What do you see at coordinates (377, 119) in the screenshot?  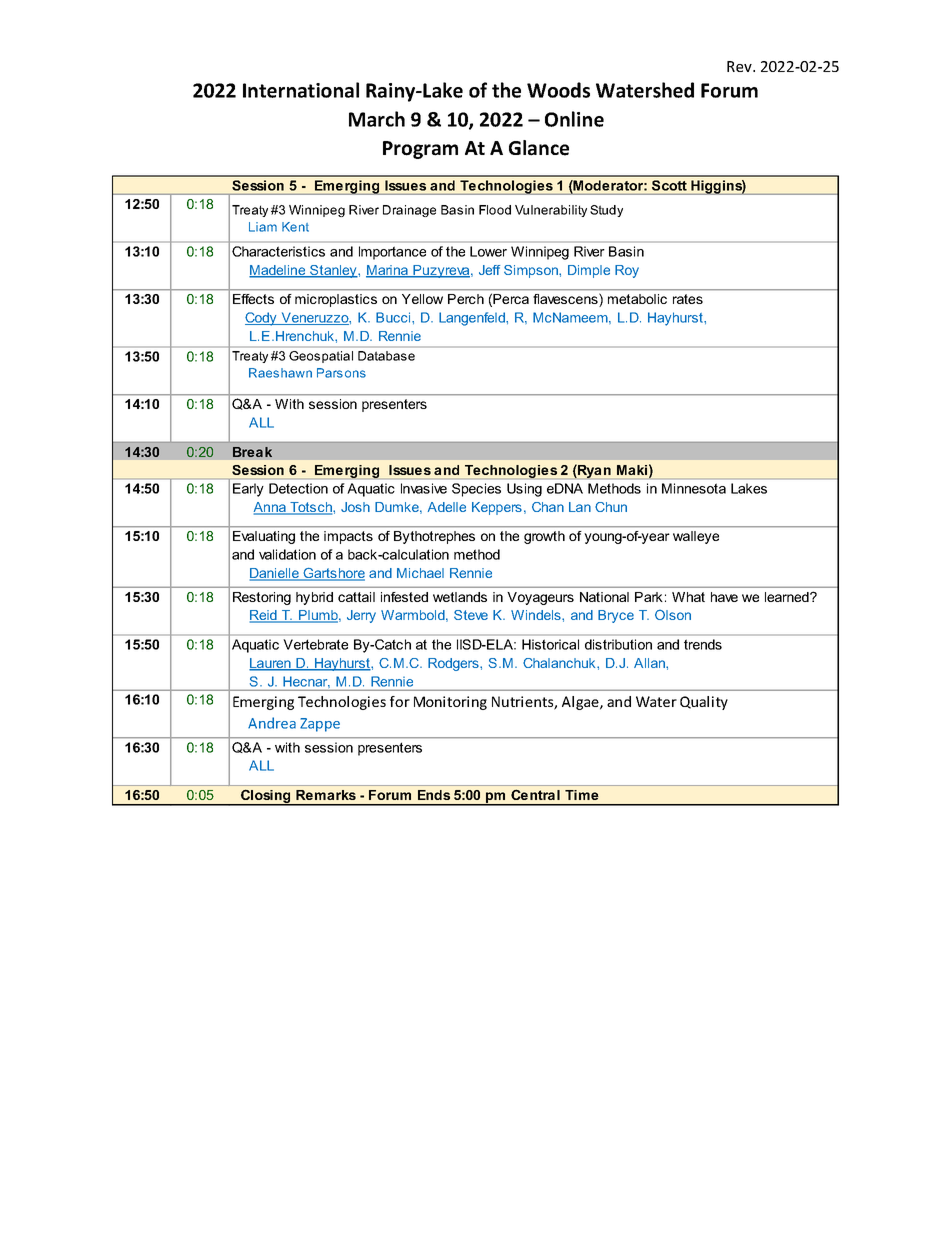 I see `March` at bounding box center [377, 119].
